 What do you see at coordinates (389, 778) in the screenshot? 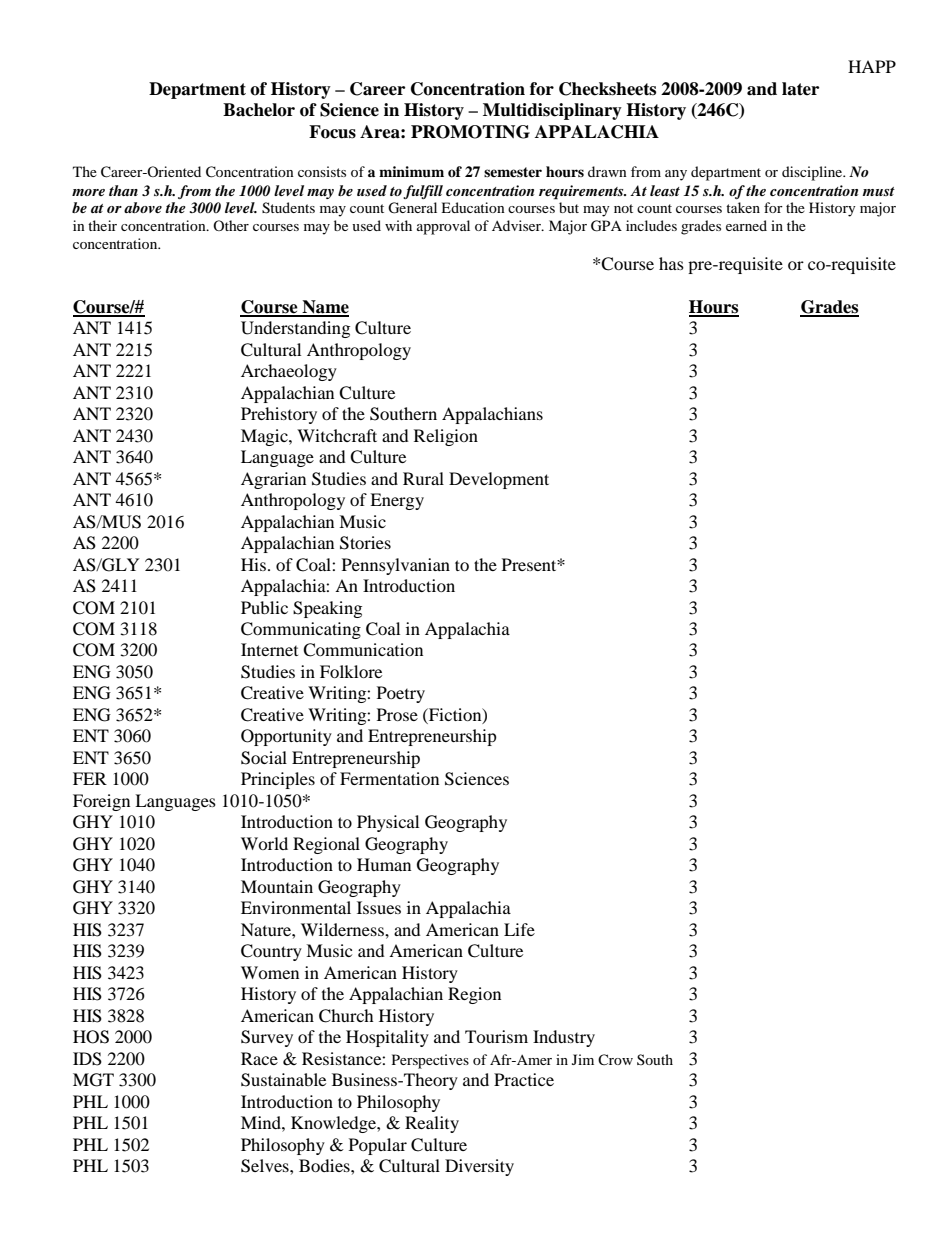
I see `Fermentation` at bounding box center [389, 778].
